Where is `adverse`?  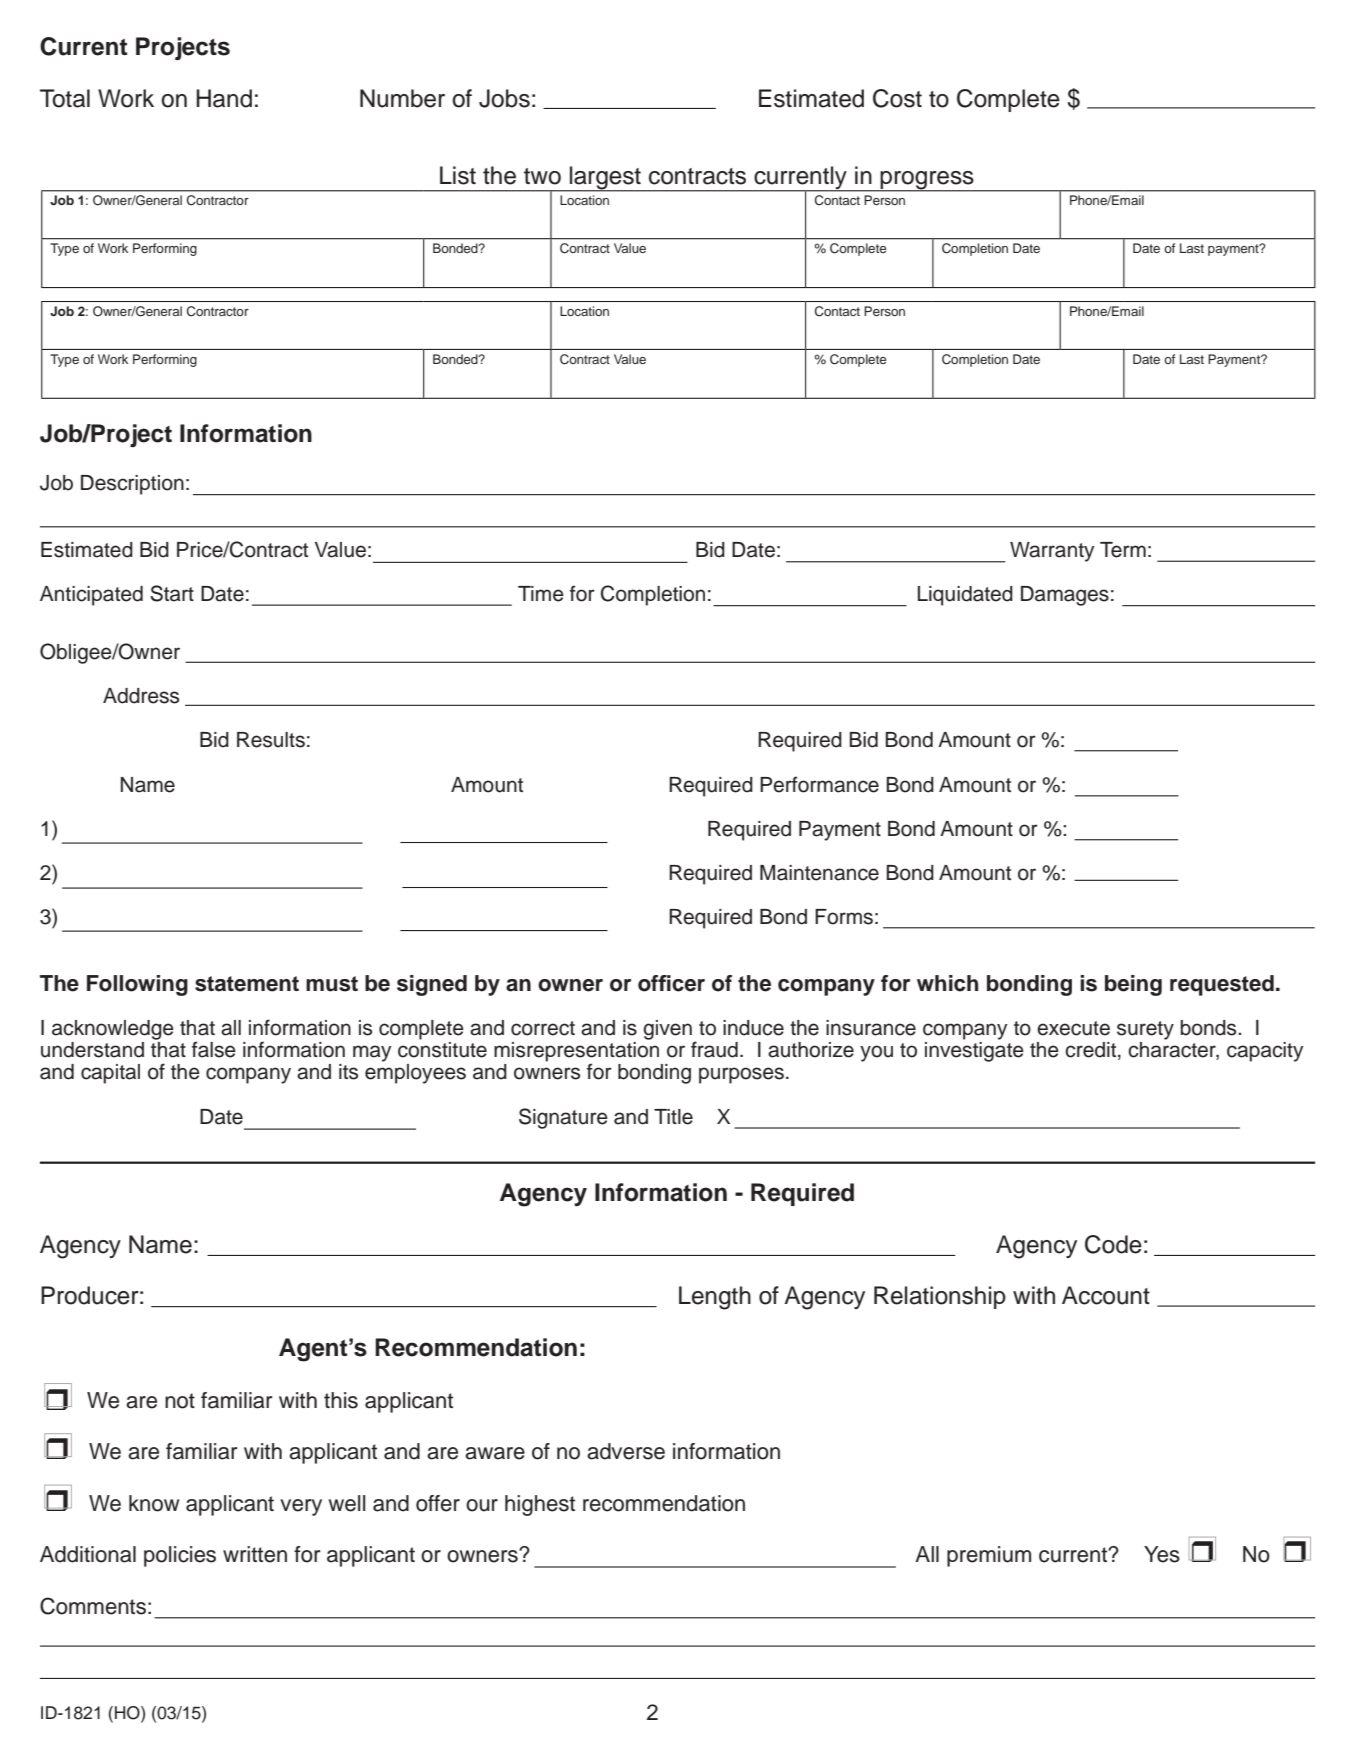 adverse is located at coordinates (626, 1451).
